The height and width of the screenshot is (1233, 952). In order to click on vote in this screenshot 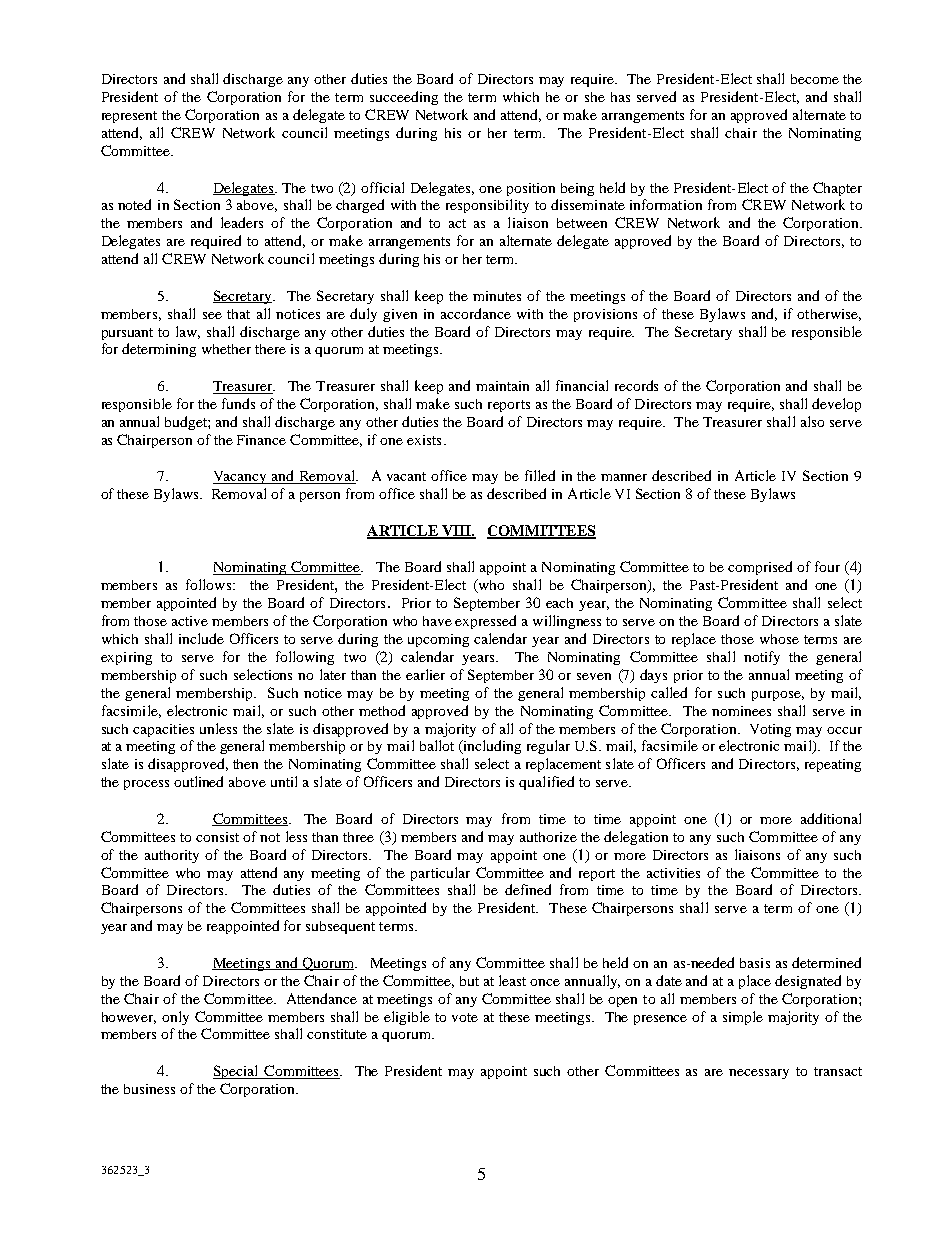, I will do `click(465, 1017)`.
